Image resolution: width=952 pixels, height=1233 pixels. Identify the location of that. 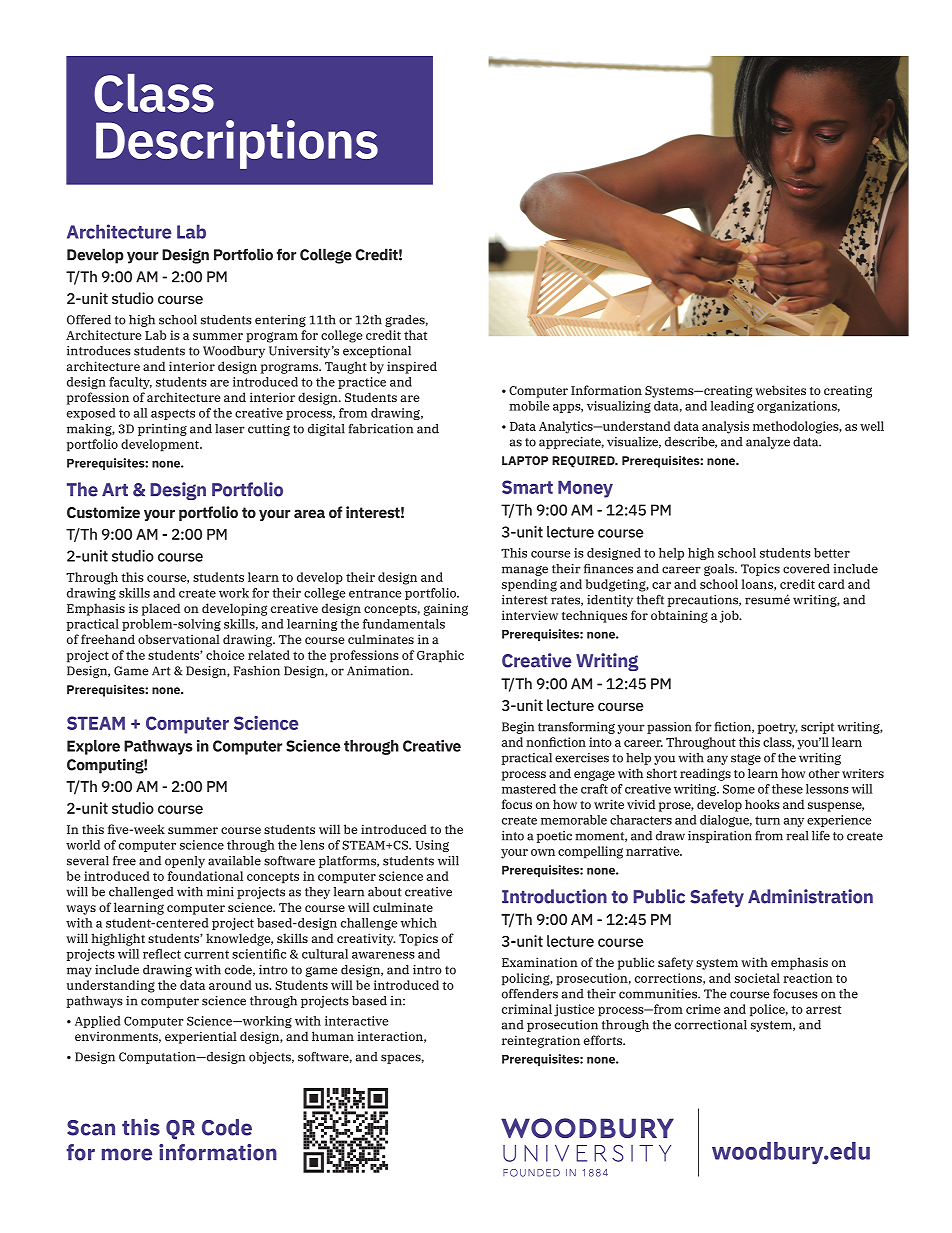
(415, 335).
